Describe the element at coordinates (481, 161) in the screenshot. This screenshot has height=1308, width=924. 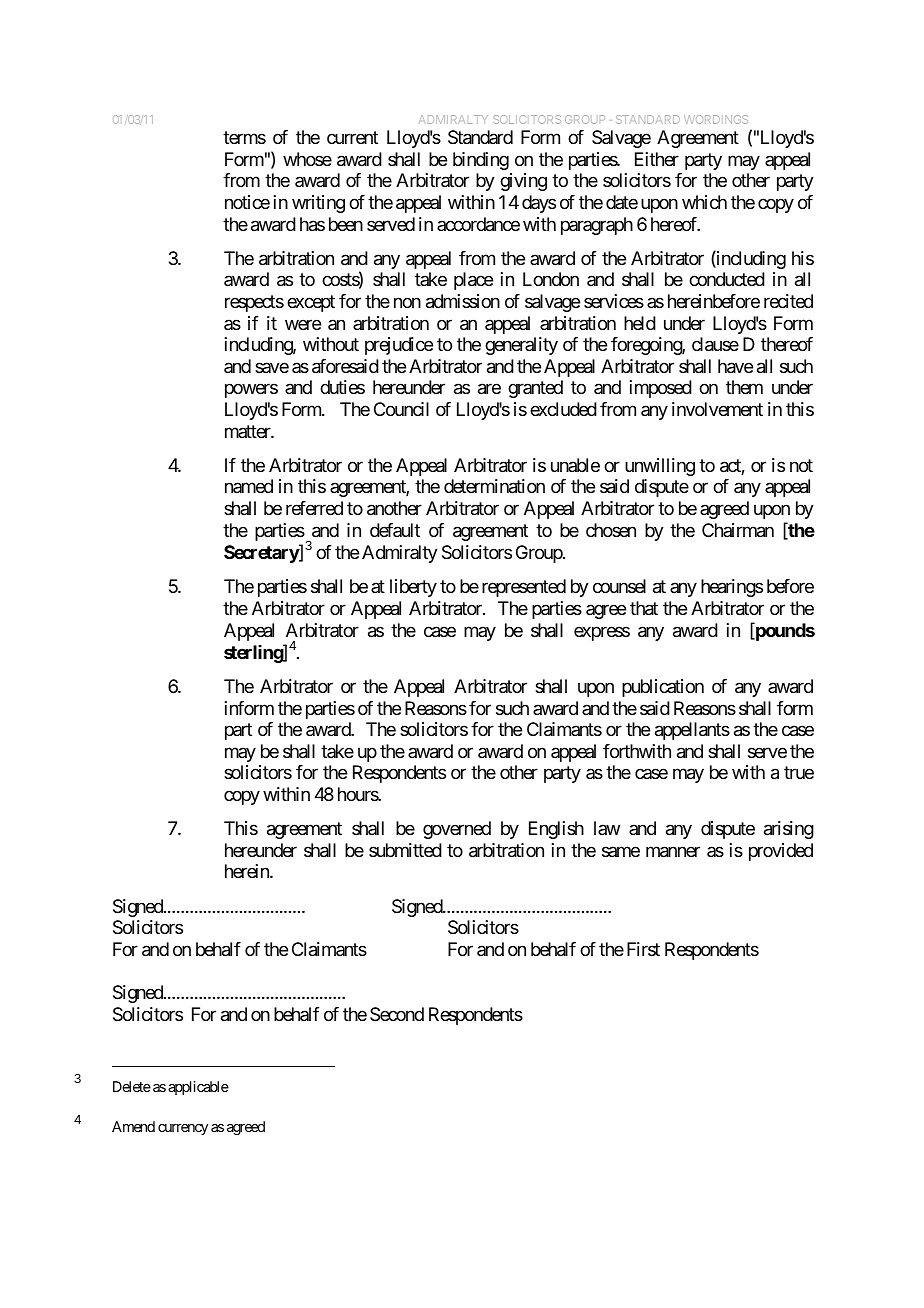
I see `binding` at that location.
